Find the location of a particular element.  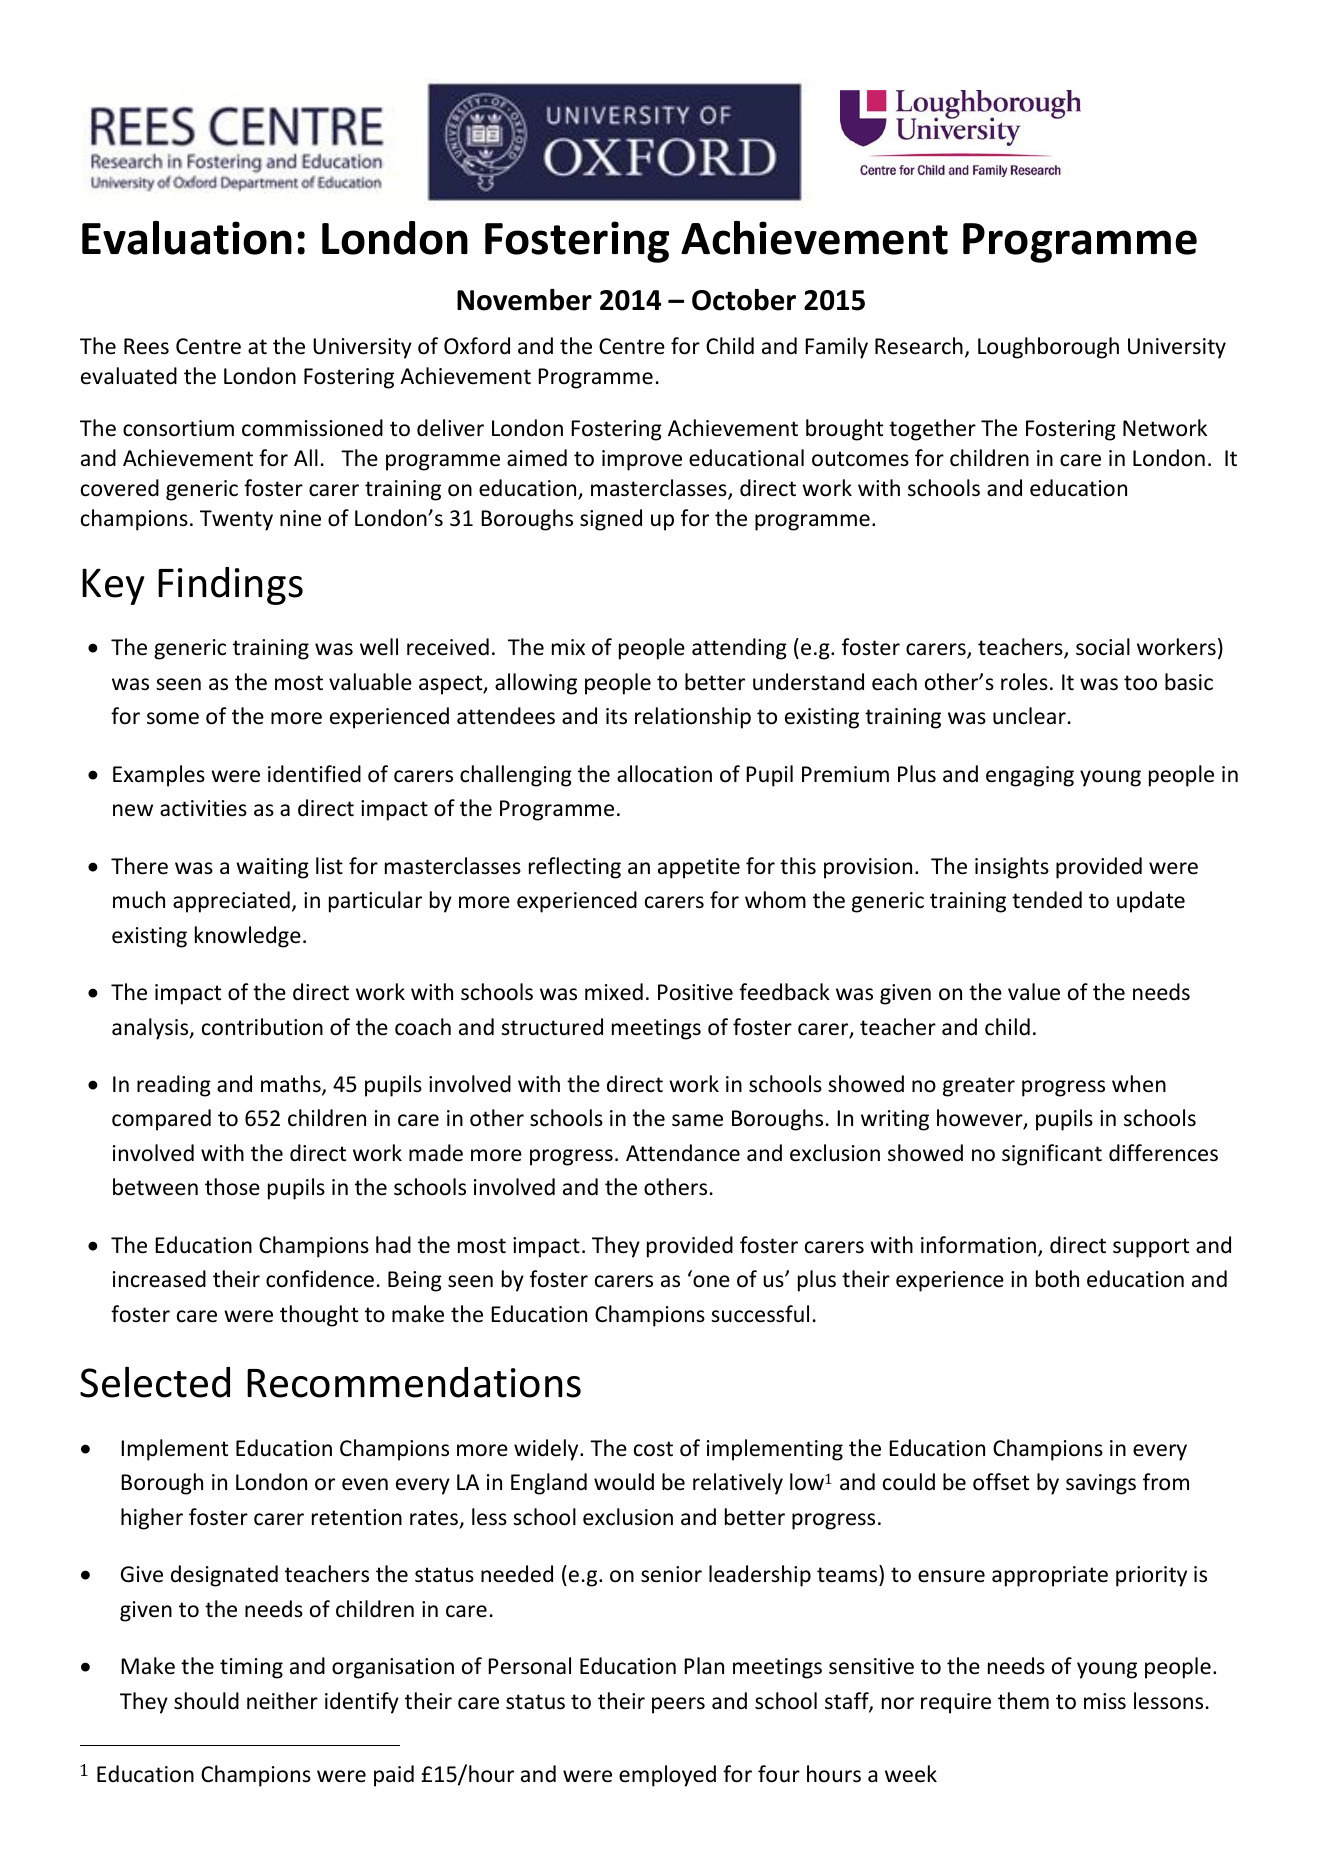

allocation is located at coordinates (664, 774).
